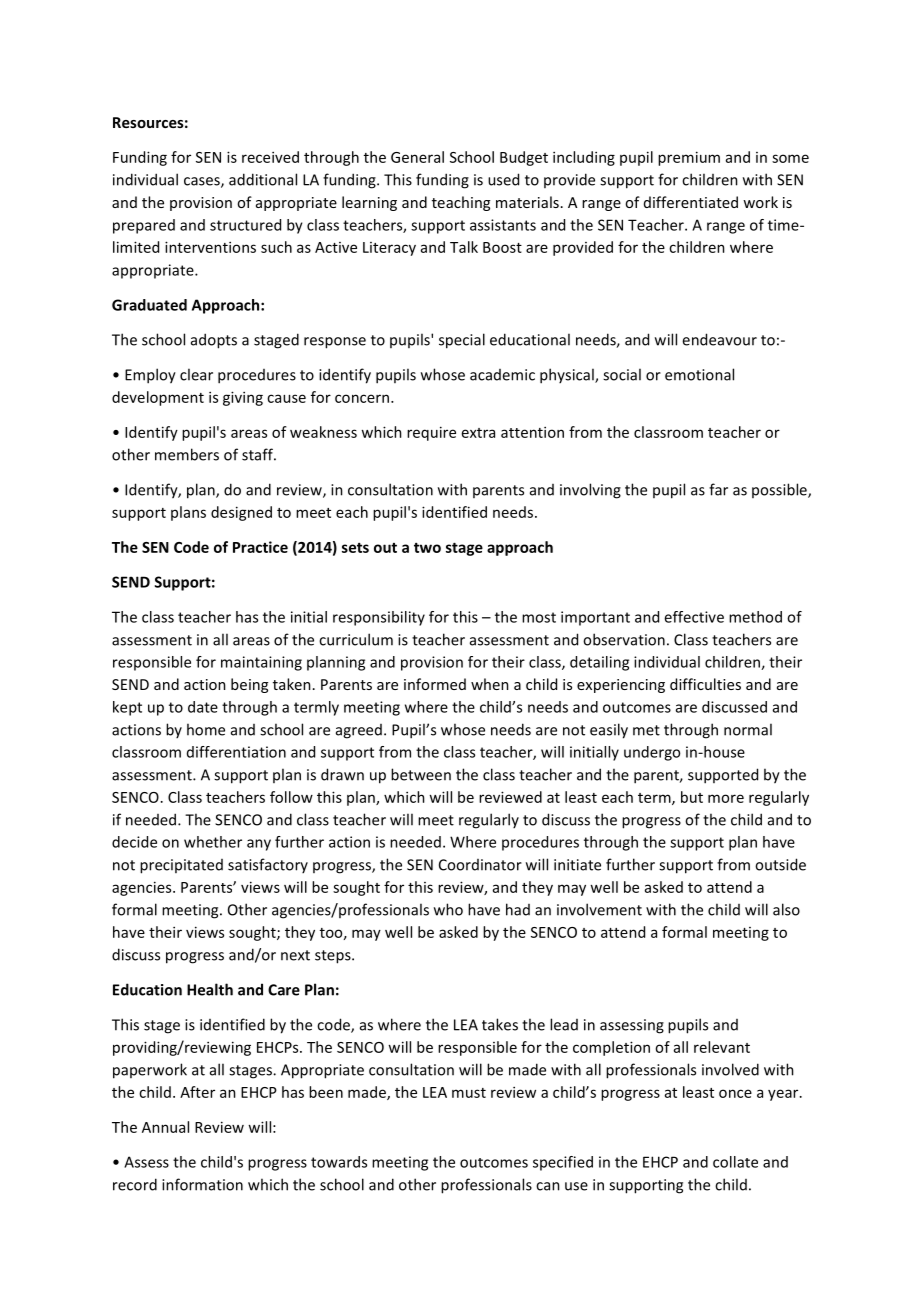 This screenshot has width=924, height=1308. Describe the element at coordinates (726, 798) in the screenshot. I see `more` at that location.
